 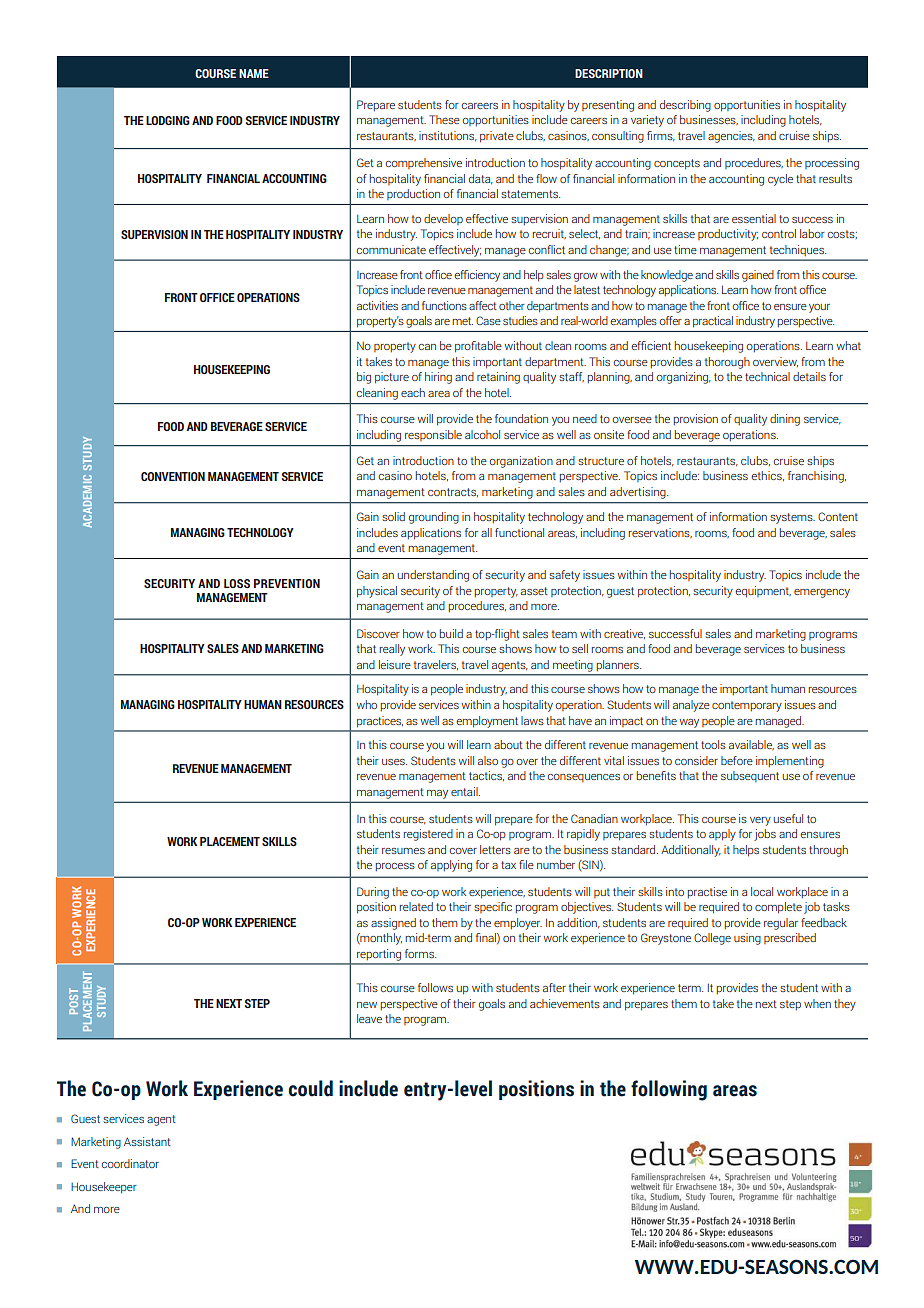 What do you see at coordinates (731, 137) in the image?
I see `agencies` at bounding box center [731, 137].
